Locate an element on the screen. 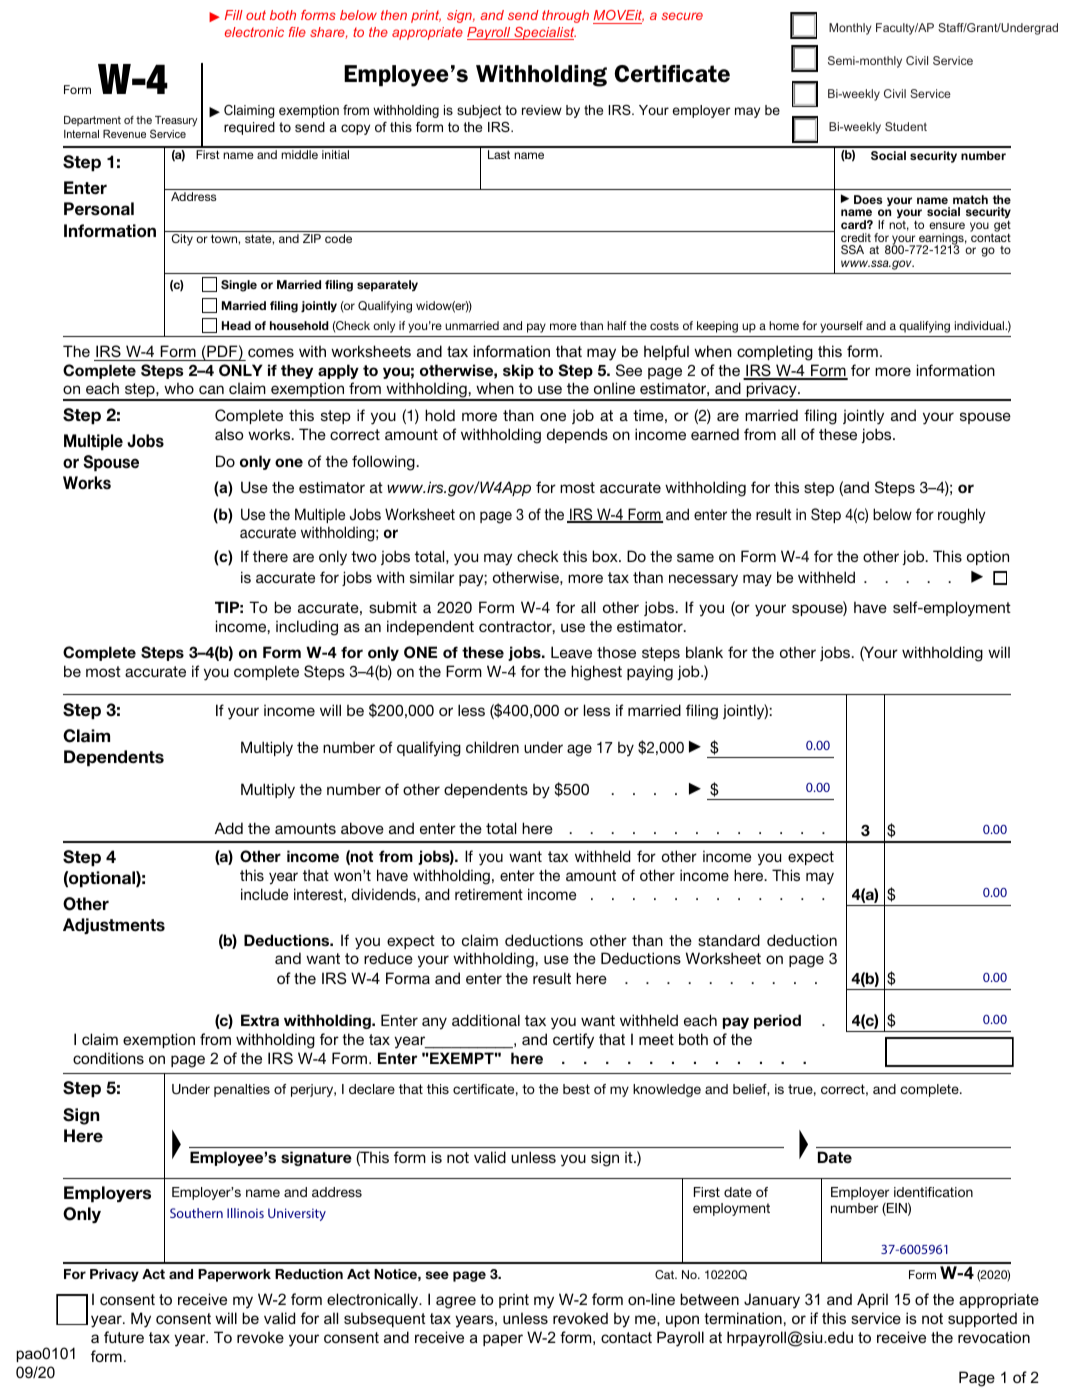 This screenshot has width=1074, height=1389. April is located at coordinates (872, 1300).
